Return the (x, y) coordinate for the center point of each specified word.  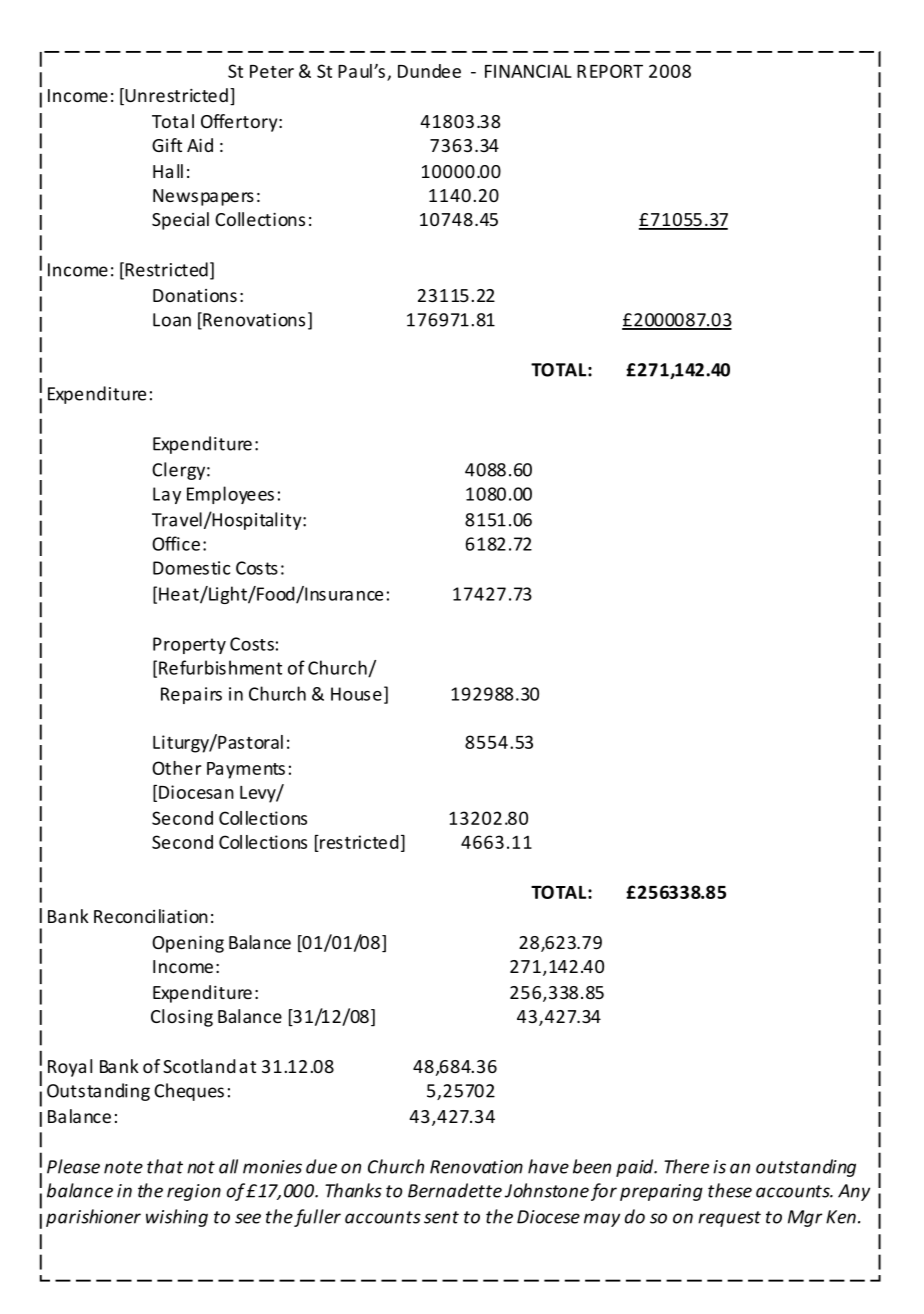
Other (177, 768)
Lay (167, 495)
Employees (230, 495)
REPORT (610, 71)
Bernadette (455, 1190)
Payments (246, 770)
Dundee (429, 71)
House (356, 694)
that (165, 1166)
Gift (167, 145)
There (686, 1166)
